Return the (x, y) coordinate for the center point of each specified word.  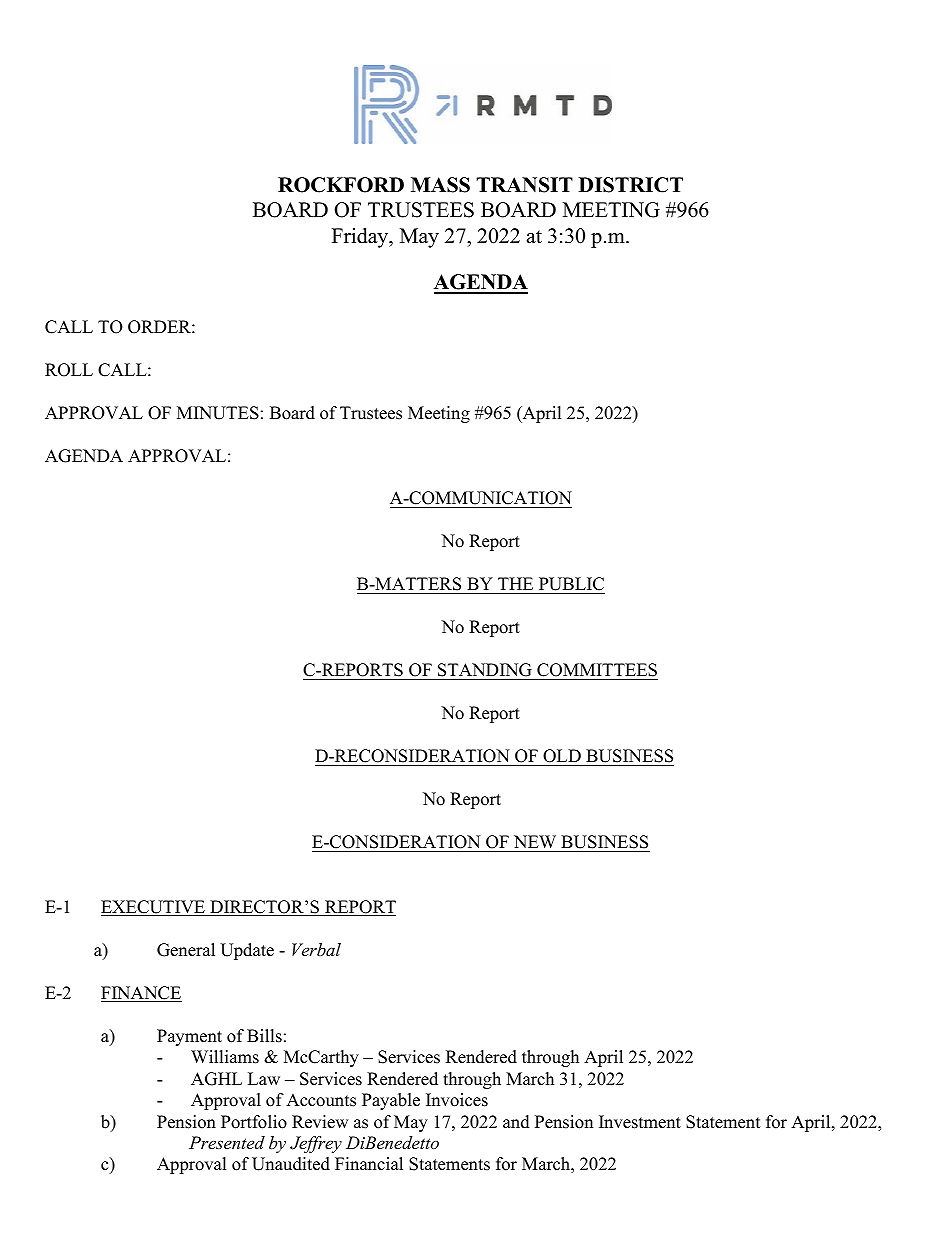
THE (515, 583)
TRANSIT (524, 185)
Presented (227, 1142)
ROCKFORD (341, 185)
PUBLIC (570, 585)
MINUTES (218, 413)
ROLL (69, 370)
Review (320, 1122)
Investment (640, 1122)
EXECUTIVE (154, 908)
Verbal (316, 949)
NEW (535, 841)
